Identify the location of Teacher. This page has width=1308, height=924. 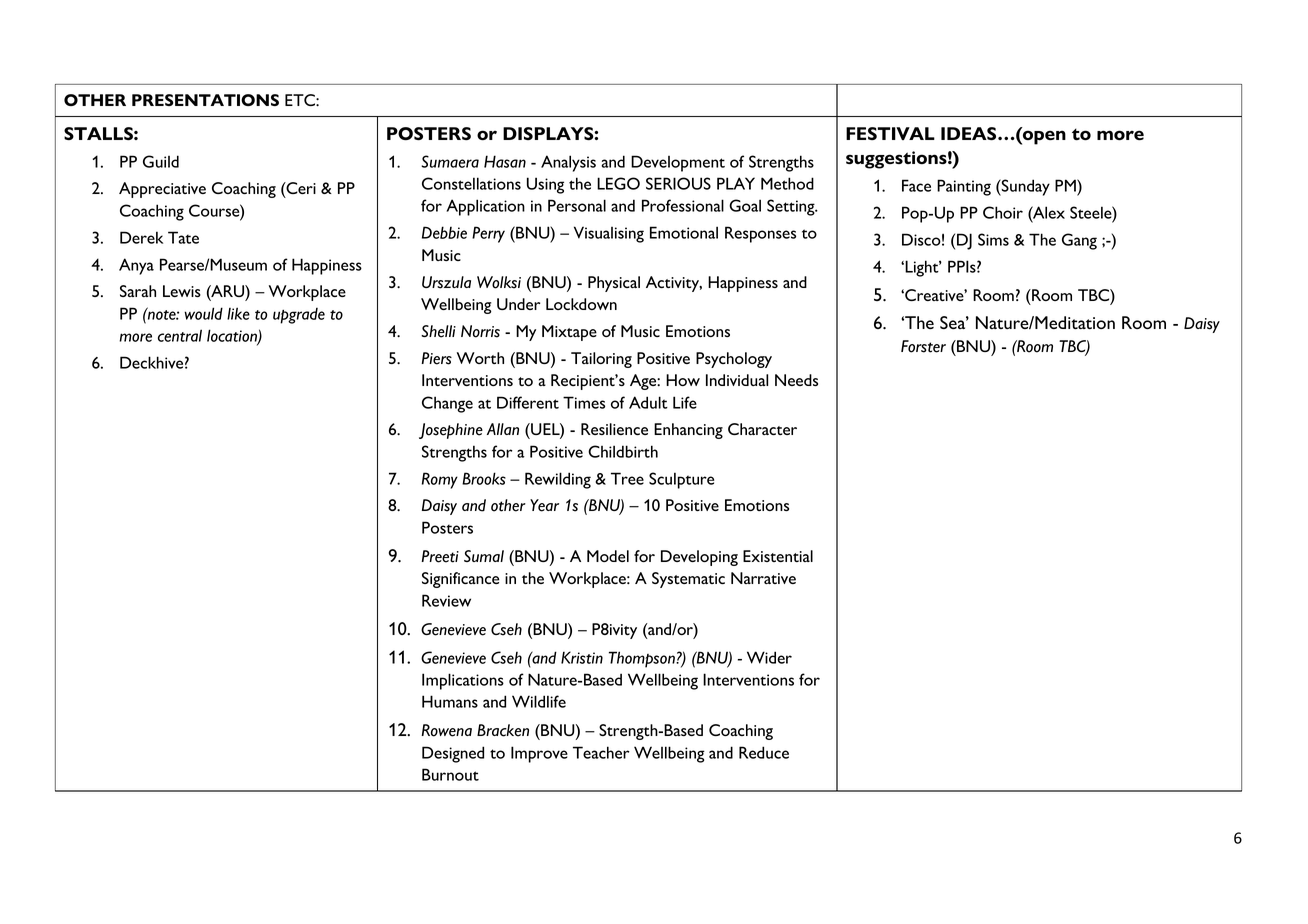
(601, 752).
